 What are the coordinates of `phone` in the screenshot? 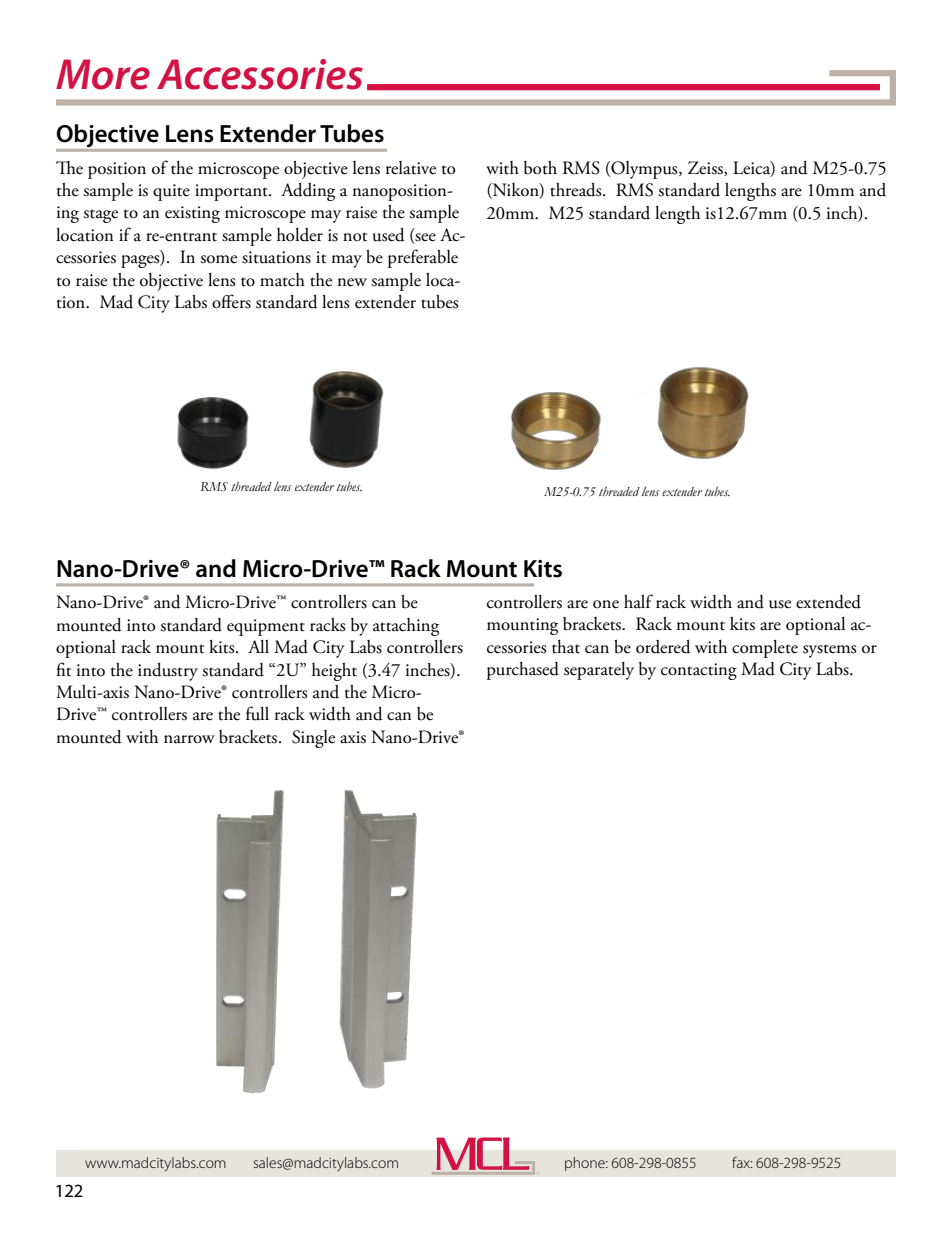 It's located at (586, 1164).
